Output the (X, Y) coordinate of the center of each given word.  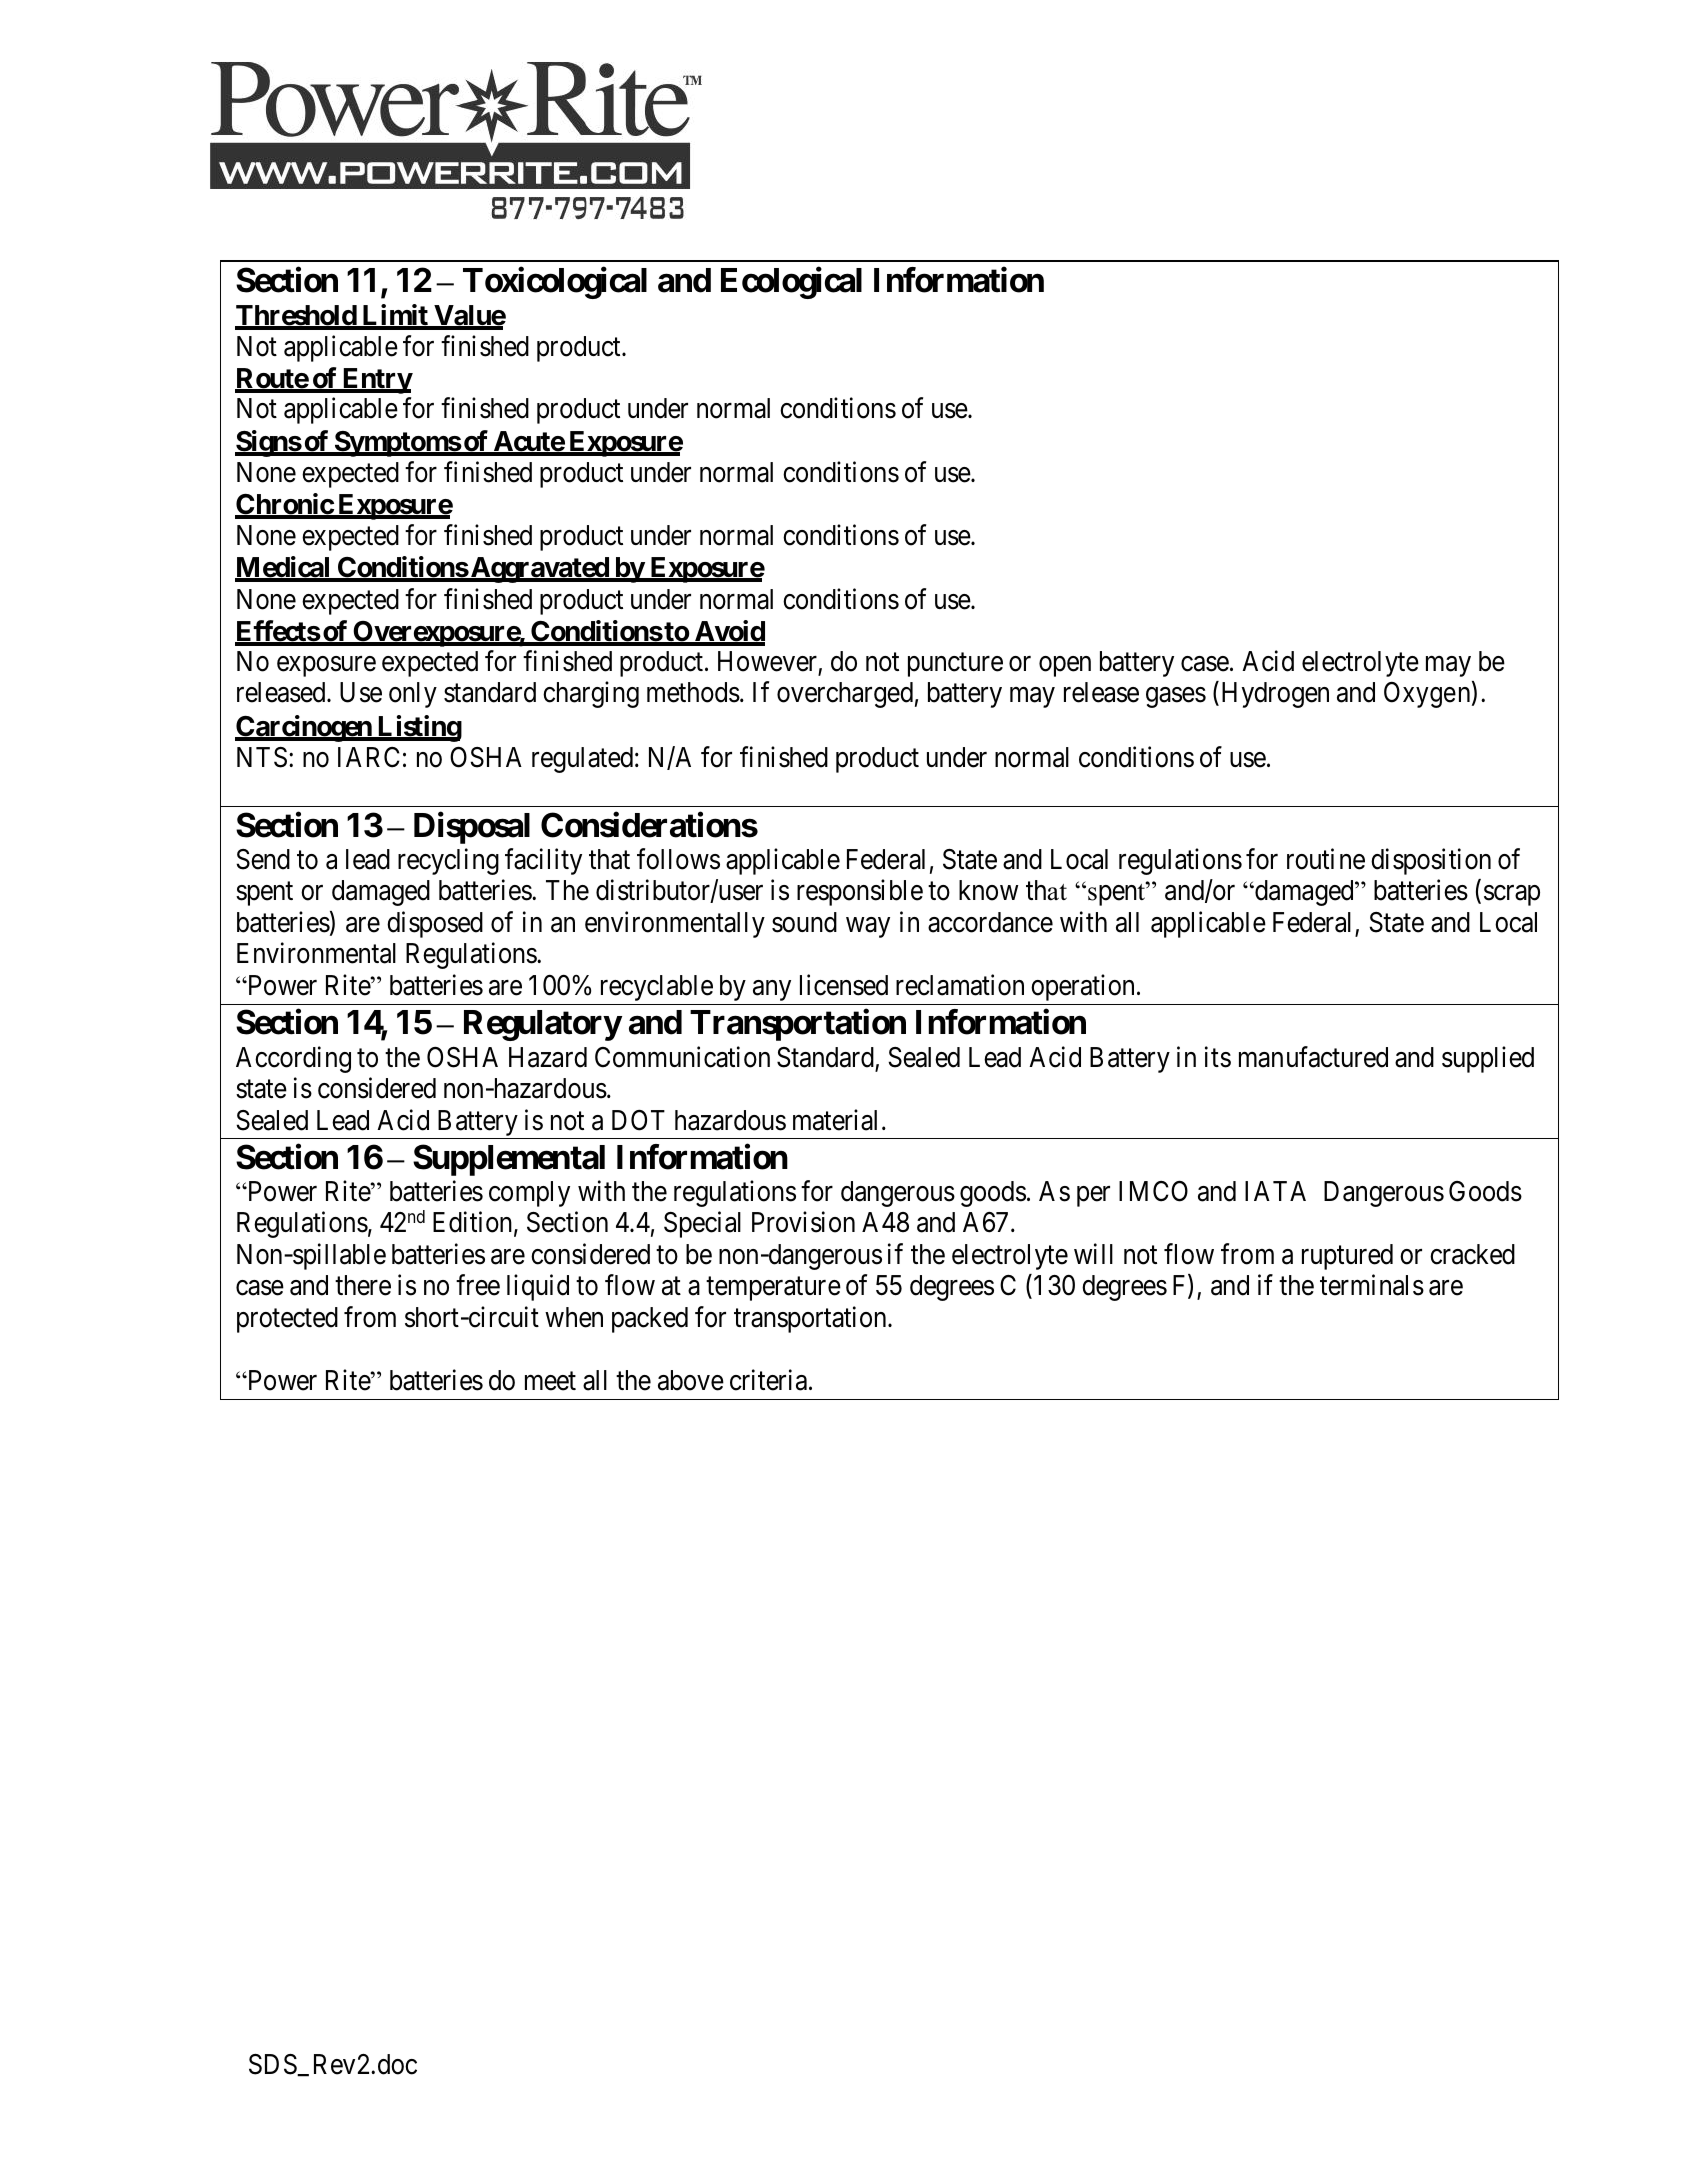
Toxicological (555, 283)
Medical (284, 568)
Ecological (791, 283)
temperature (773, 1289)
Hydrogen (1275, 695)
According (293, 1059)
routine (1326, 859)
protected (287, 1320)
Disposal (472, 828)
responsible (860, 893)
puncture (955, 665)
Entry (376, 381)
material (835, 1120)
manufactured (1313, 1057)
